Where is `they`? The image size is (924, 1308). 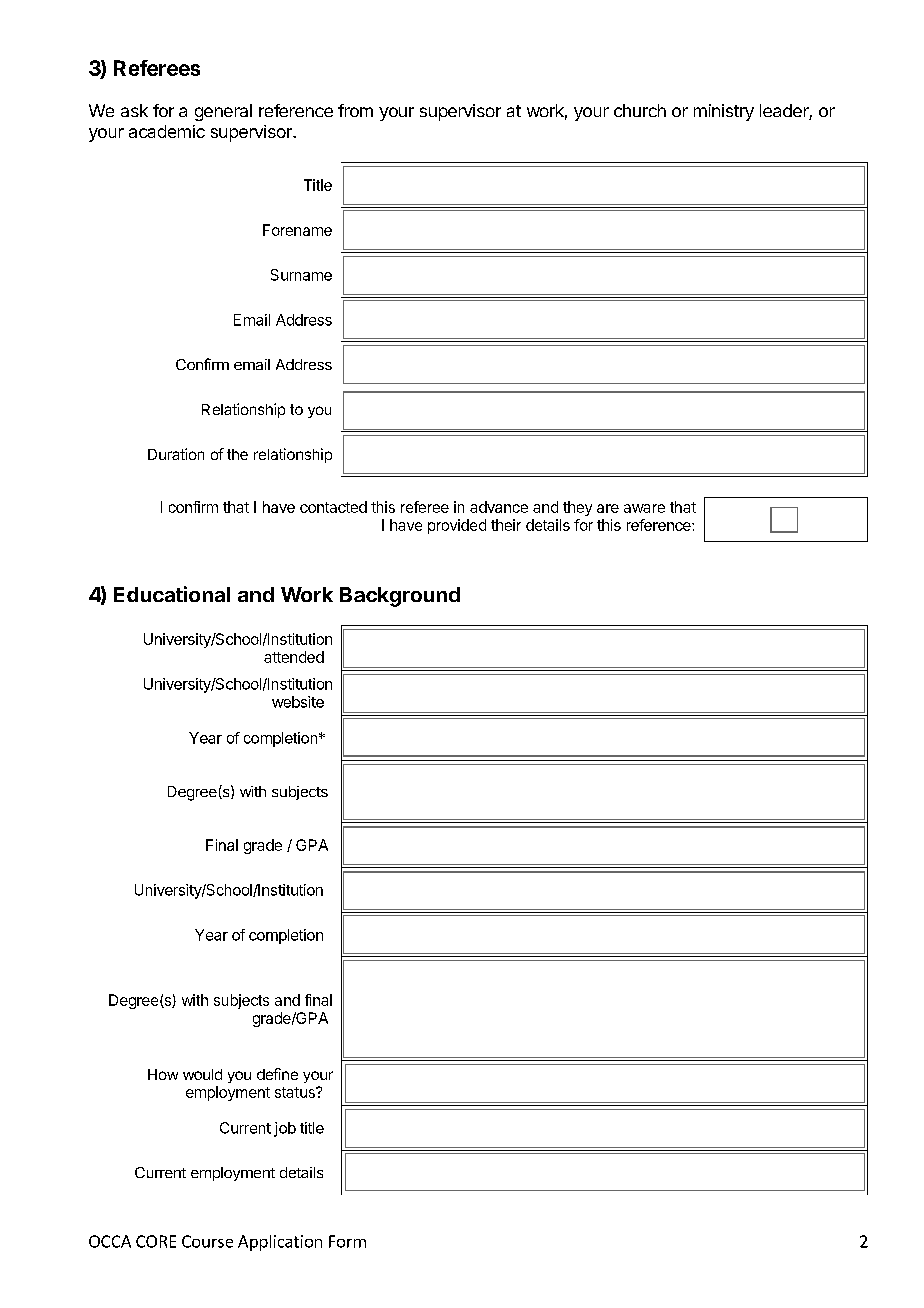 they is located at coordinates (577, 508).
